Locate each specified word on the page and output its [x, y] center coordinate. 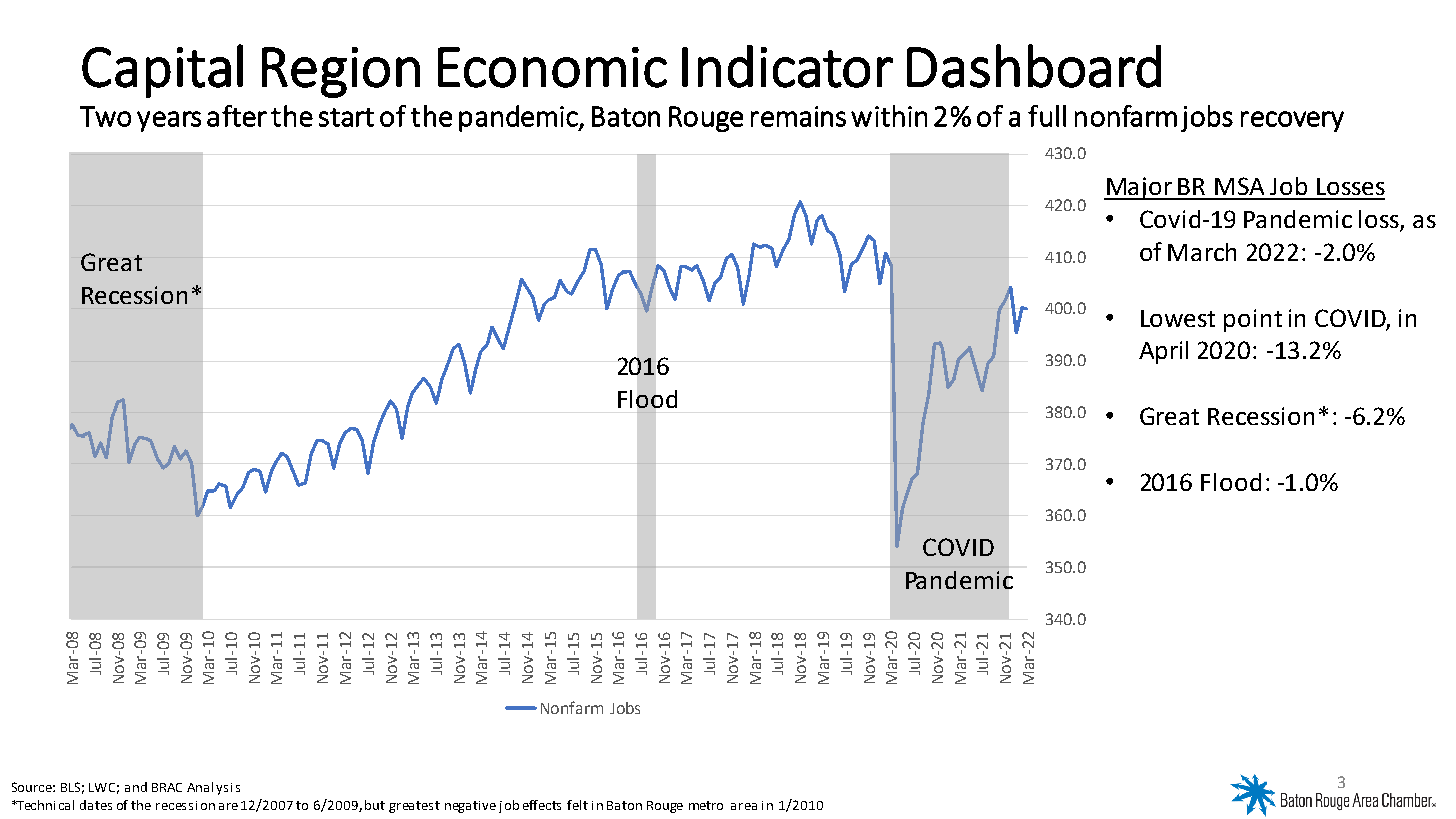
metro [706, 805]
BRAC [167, 787]
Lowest [1178, 318]
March [1202, 252]
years [169, 121]
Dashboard [1034, 66]
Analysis [213, 788]
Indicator [787, 66]
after [237, 116]
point [1253, 320]
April [1163, 352]
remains [798, 116]
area [744, 806]
